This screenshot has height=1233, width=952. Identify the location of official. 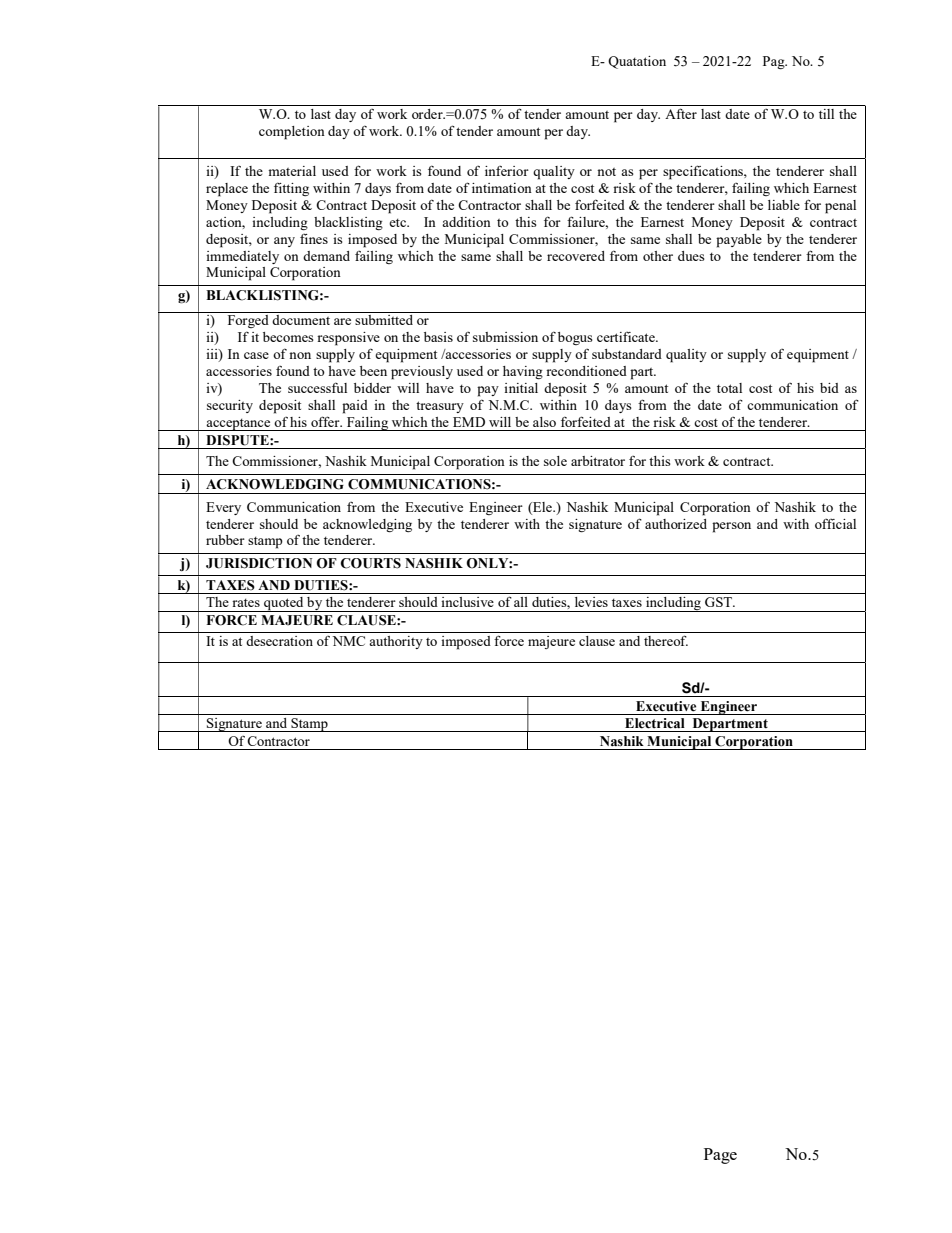
(835, 523).
